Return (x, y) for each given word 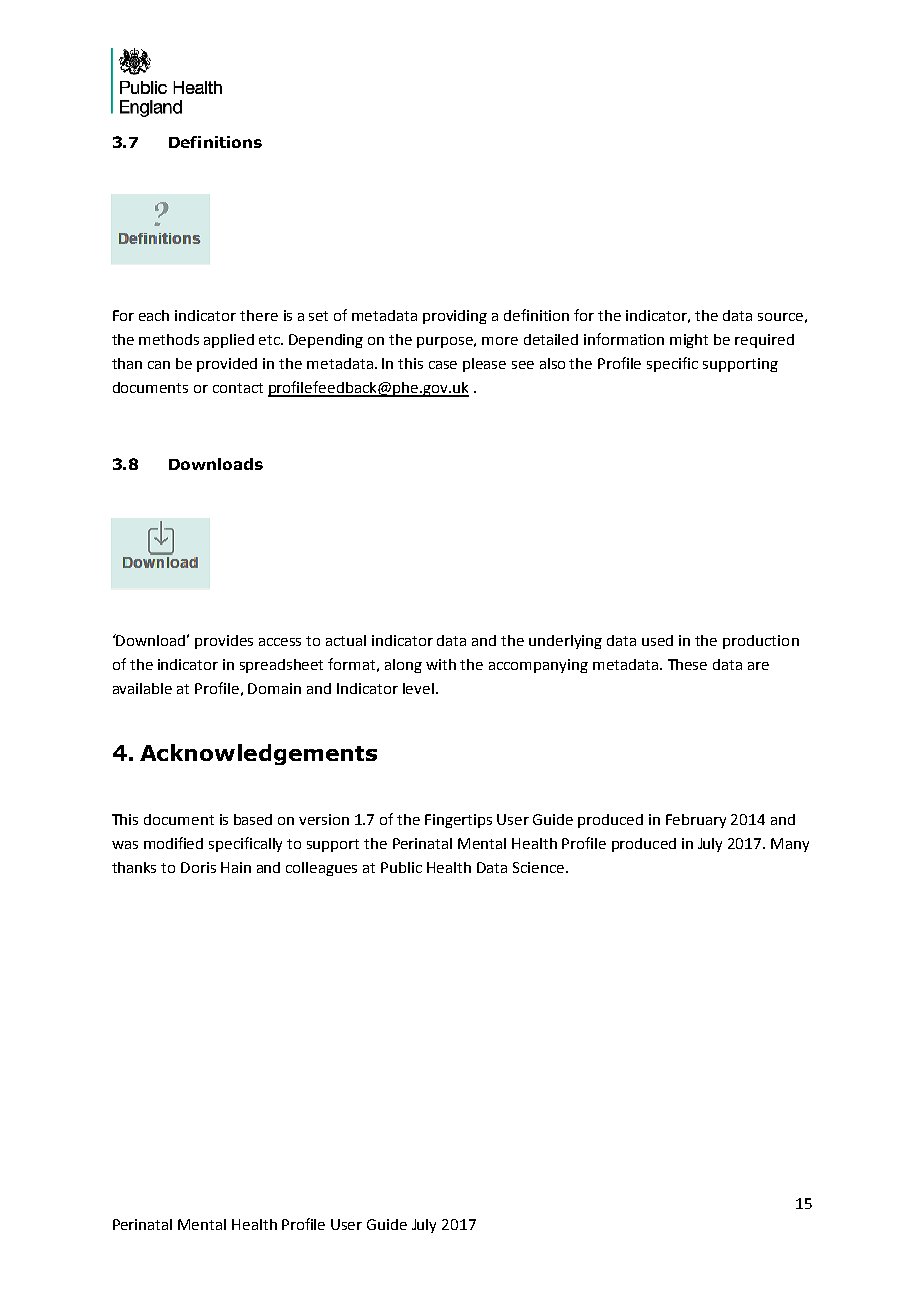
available (142, 688)
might (689, 341)
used (657, 640)
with (441, 664)
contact (238, 388)
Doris (198, 867)
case (443, 365)
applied (229, 341)
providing (455, 317)
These (687, 664)
